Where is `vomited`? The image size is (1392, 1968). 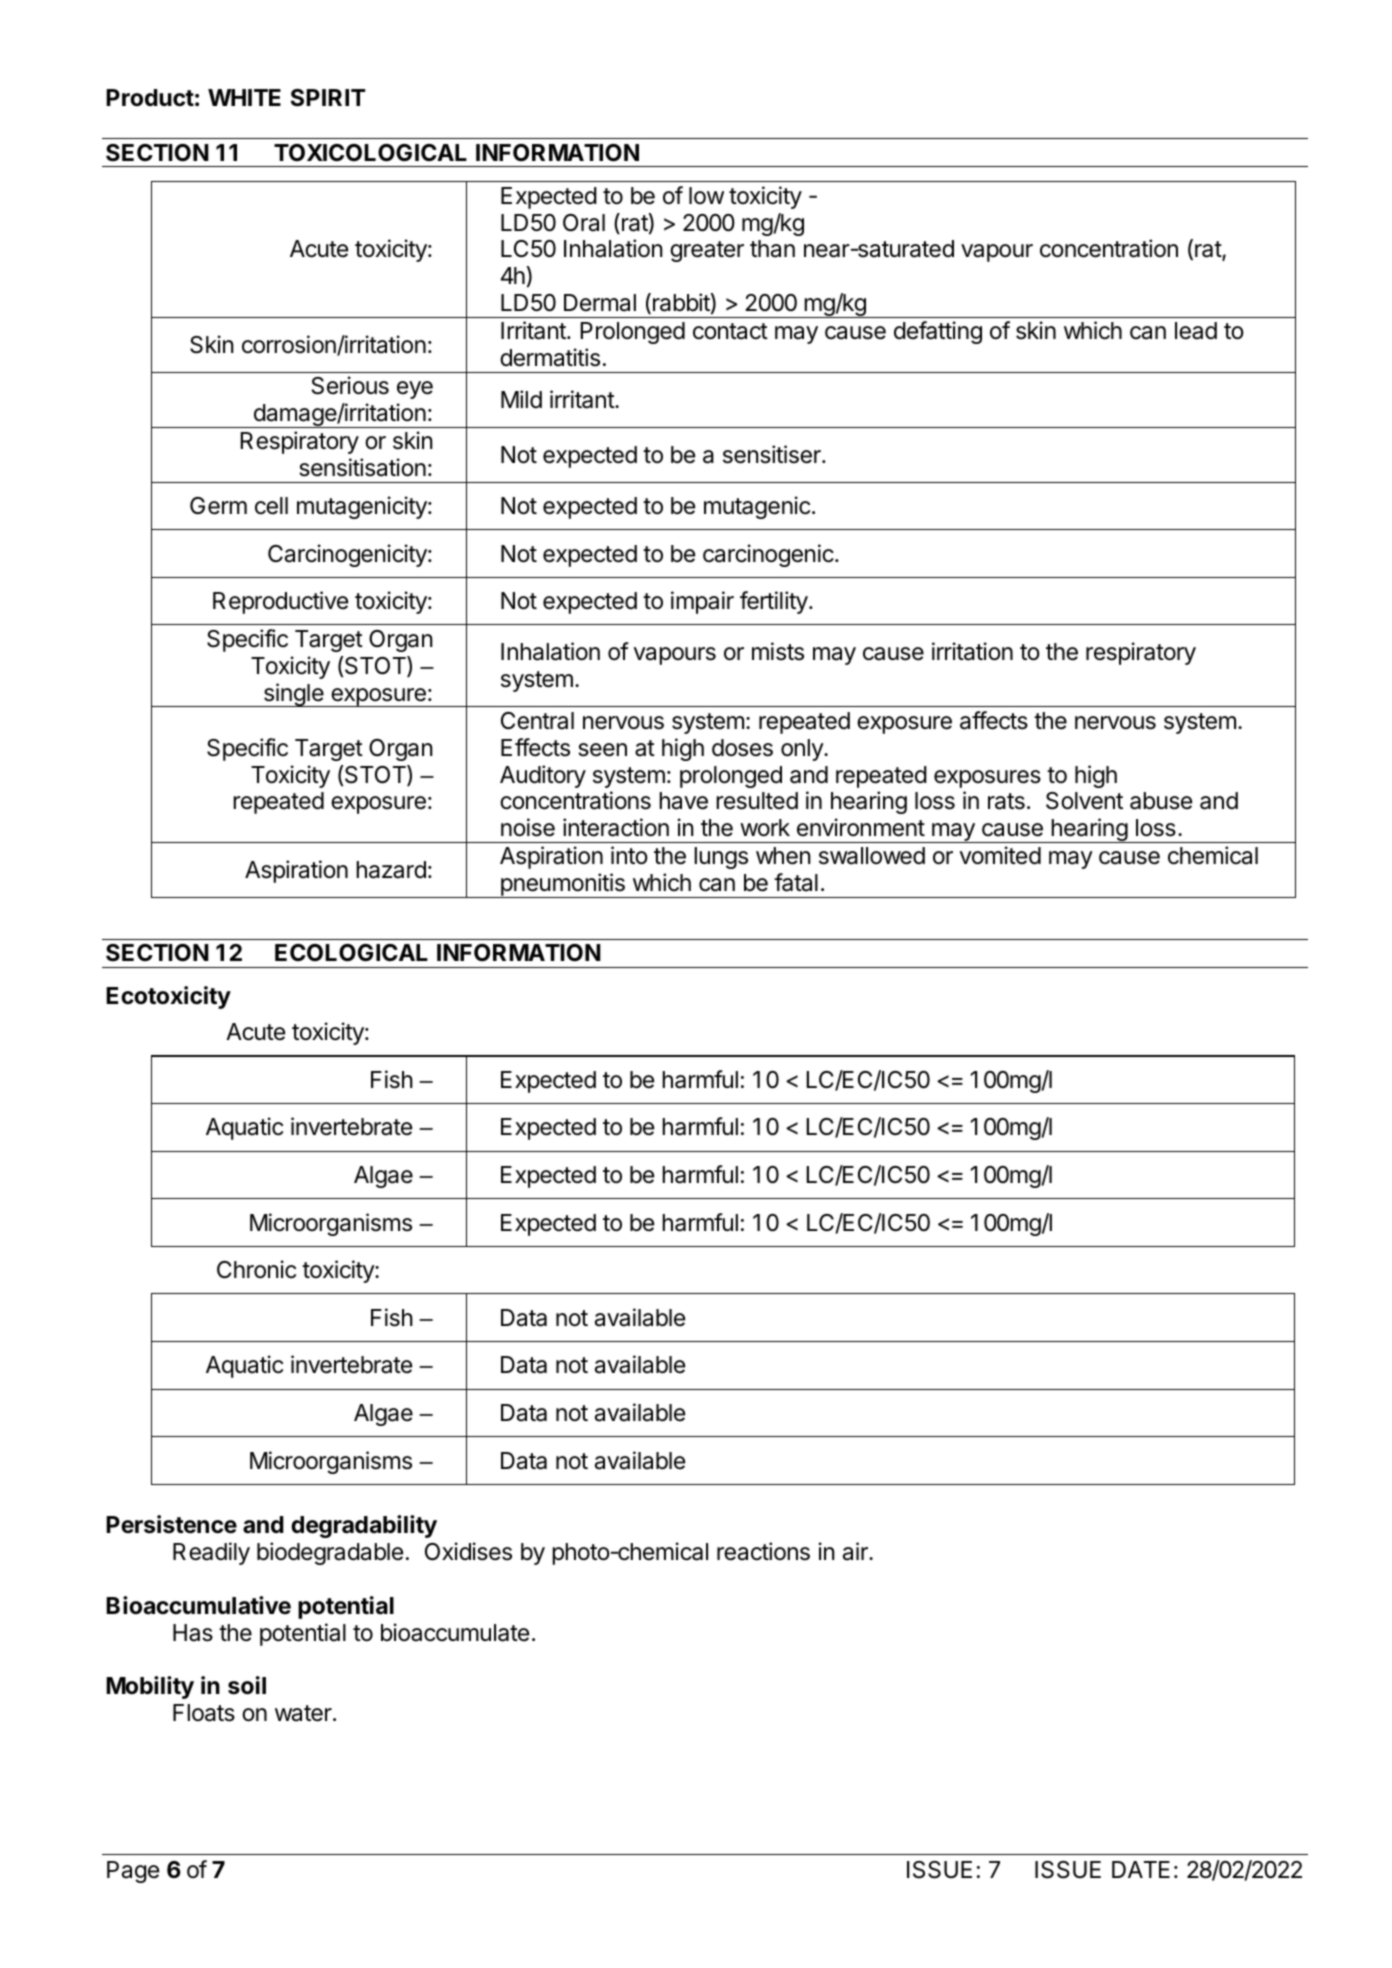 vomited is located at coordinates (1000, 855).
